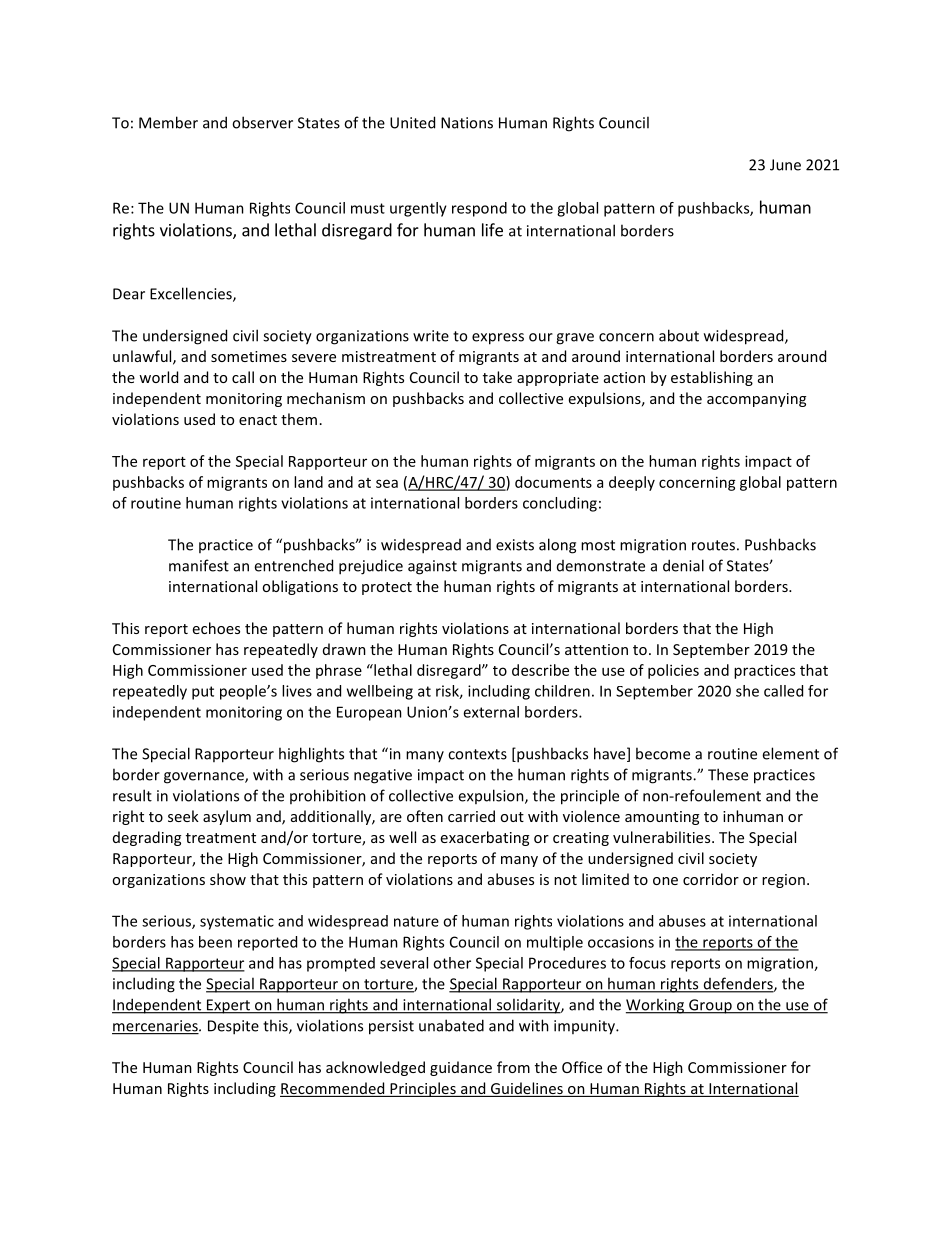 The image size is (952, 1233). Describe the element at coordinates (785, 165) in the image. I see `June` at that location.
